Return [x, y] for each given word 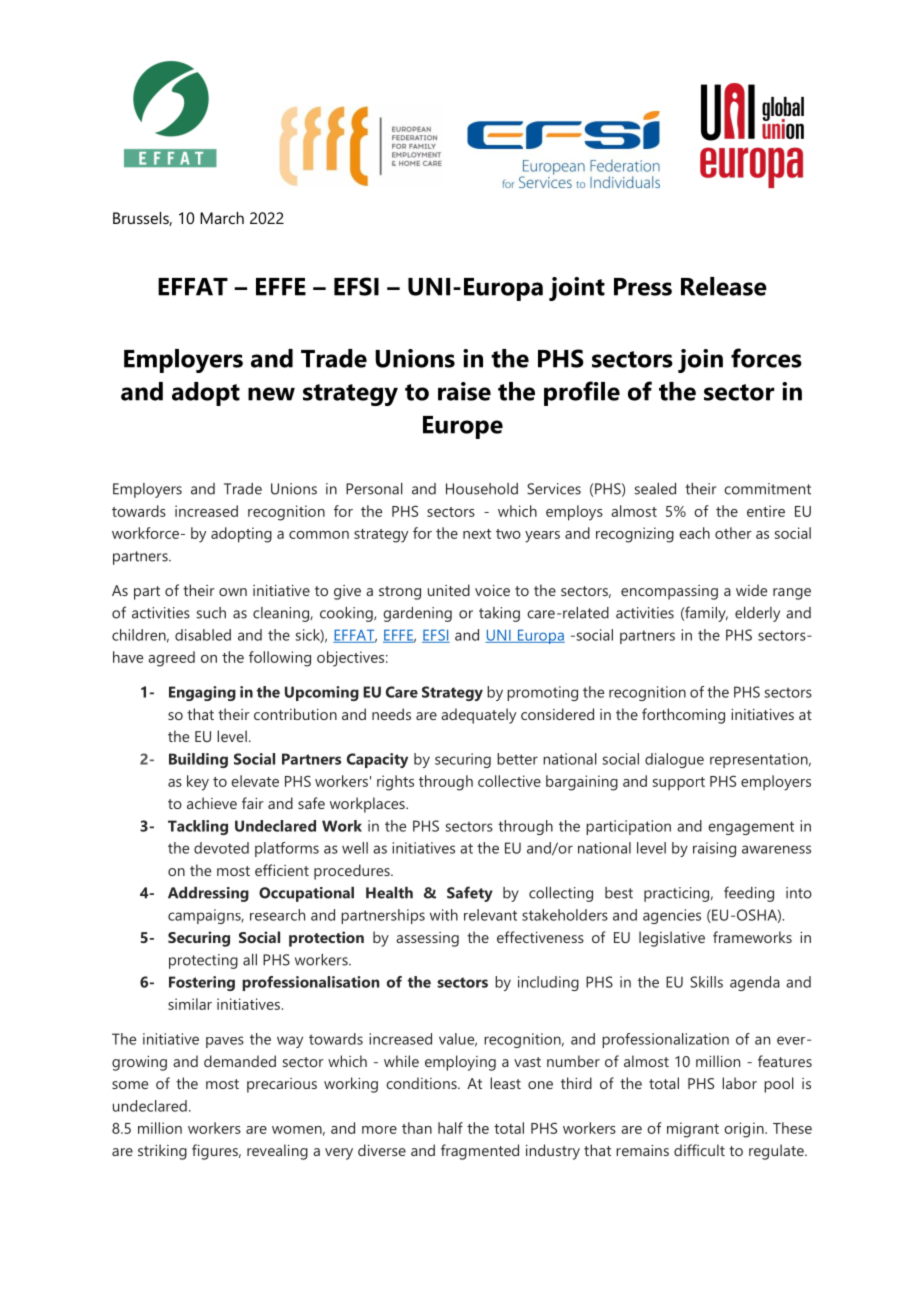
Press [643, 287]
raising [714, 849]
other [733, 533]
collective [509, 781]
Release [724, 286]
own [233, 592]
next [477, 534]
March [222, 218]
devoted [221, 848]
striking [162, 1152]
